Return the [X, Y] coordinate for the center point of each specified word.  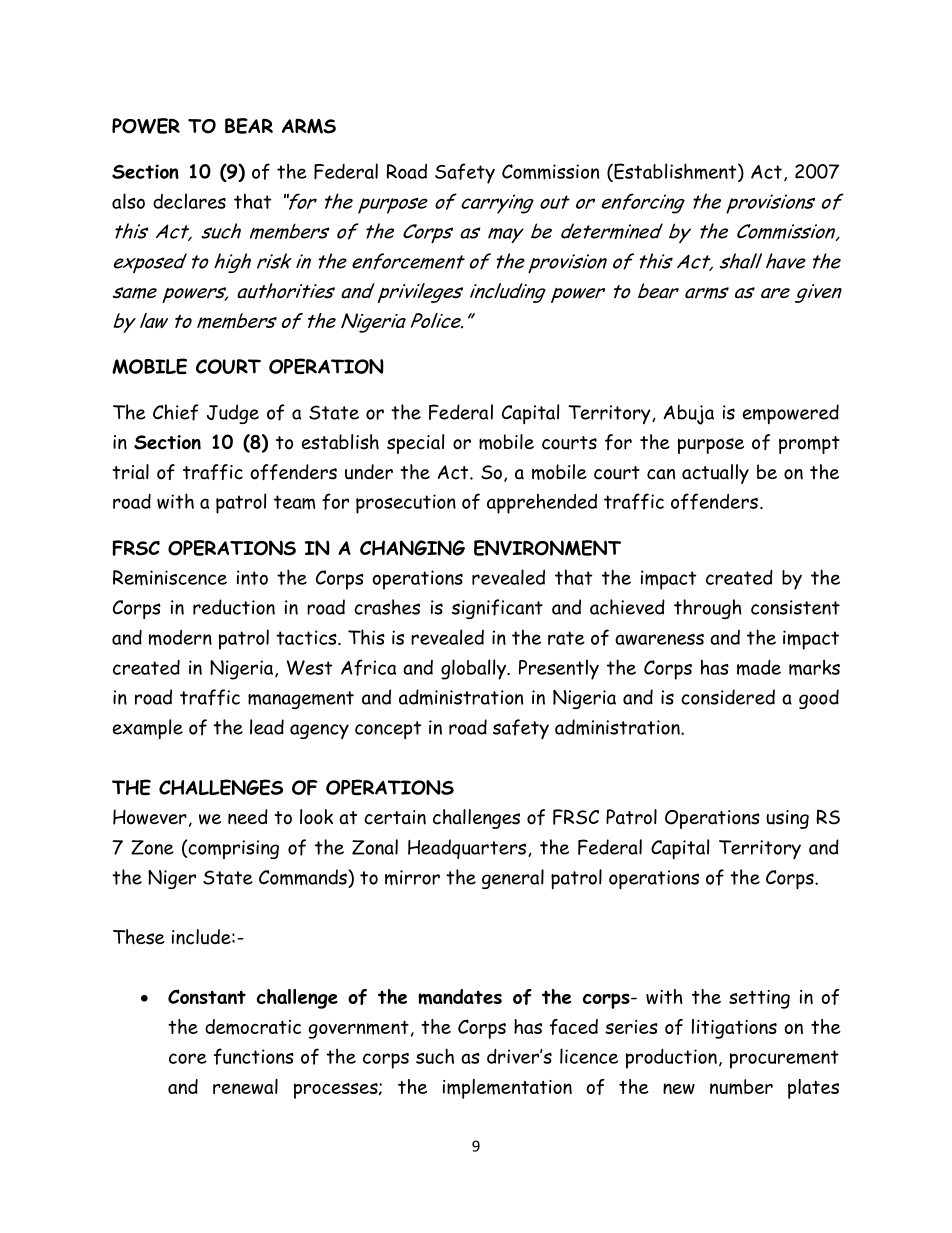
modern [180, 638]
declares [189, 201]
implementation [507, 1089]
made [759, 667]
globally [474, 669]
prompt [809, 445]
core [188, 1058]
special [415, 444]
